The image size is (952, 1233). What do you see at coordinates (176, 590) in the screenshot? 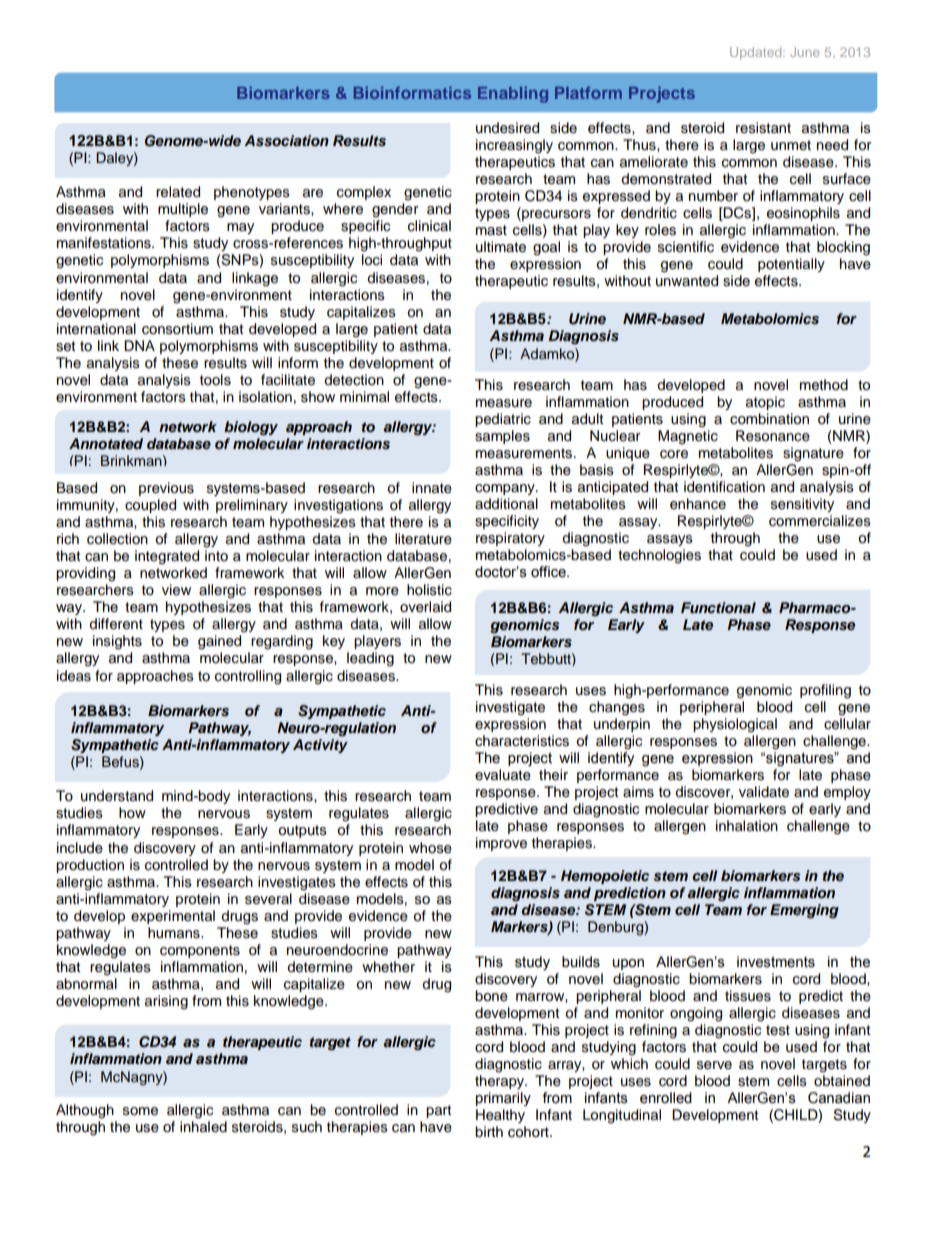
I see `view` at bounding box center [176, 590].
